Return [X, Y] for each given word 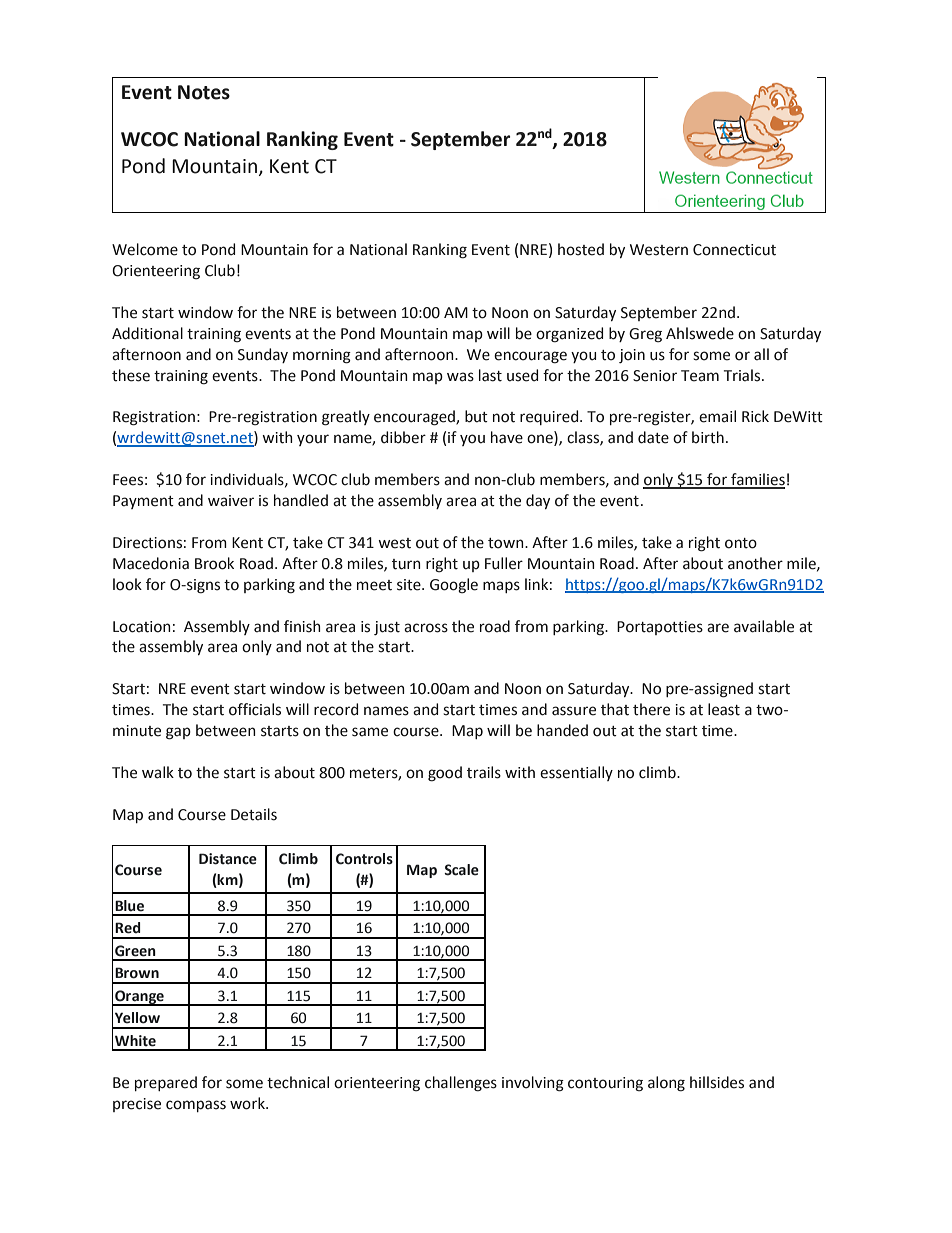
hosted [581, 249]
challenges [461, 1084]
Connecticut [734, 250]
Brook [214, 563]
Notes [204, 92]
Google [454, 586]
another [755, 563]
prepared [166, 1083]
